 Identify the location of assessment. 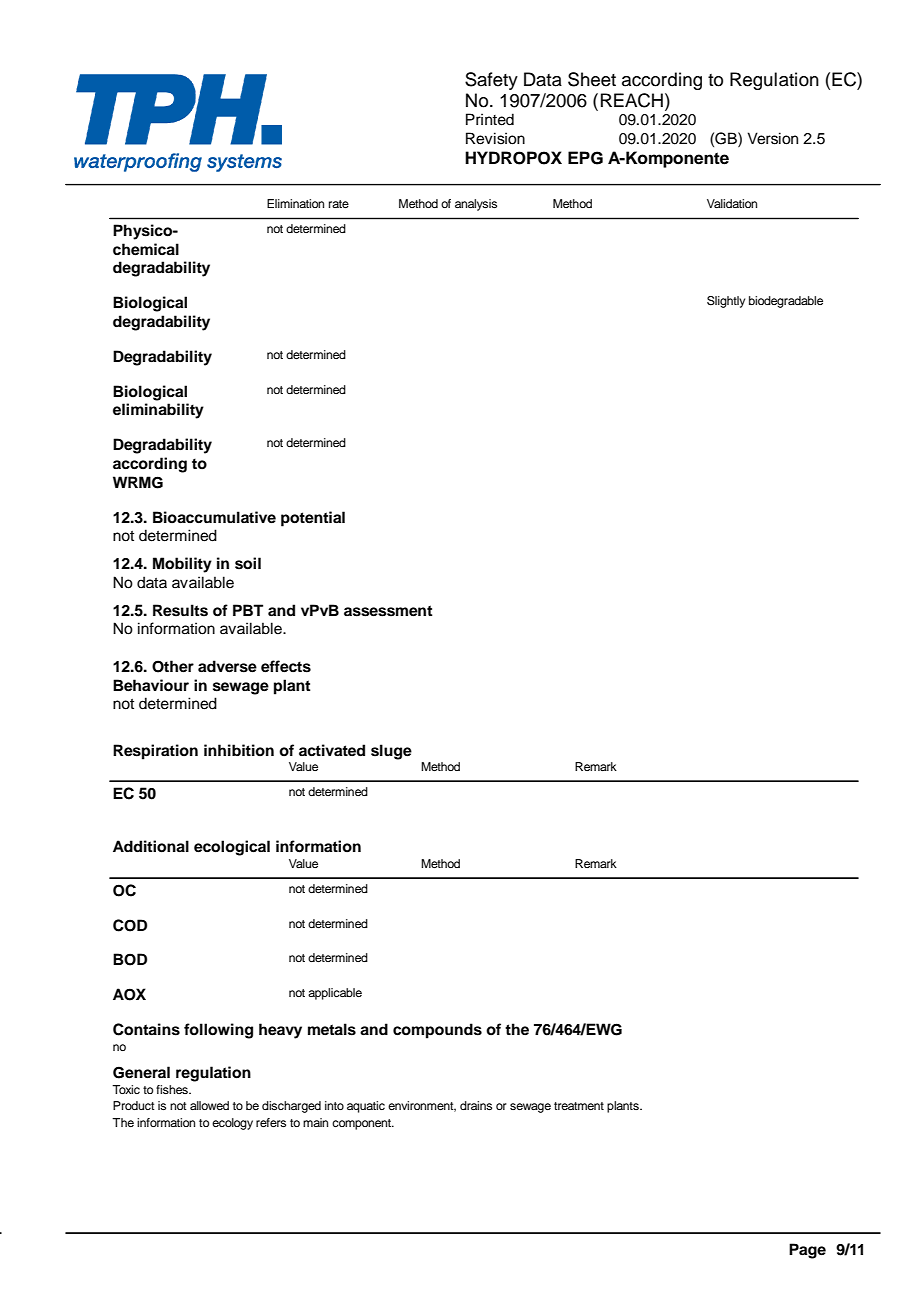
(388, 611).
